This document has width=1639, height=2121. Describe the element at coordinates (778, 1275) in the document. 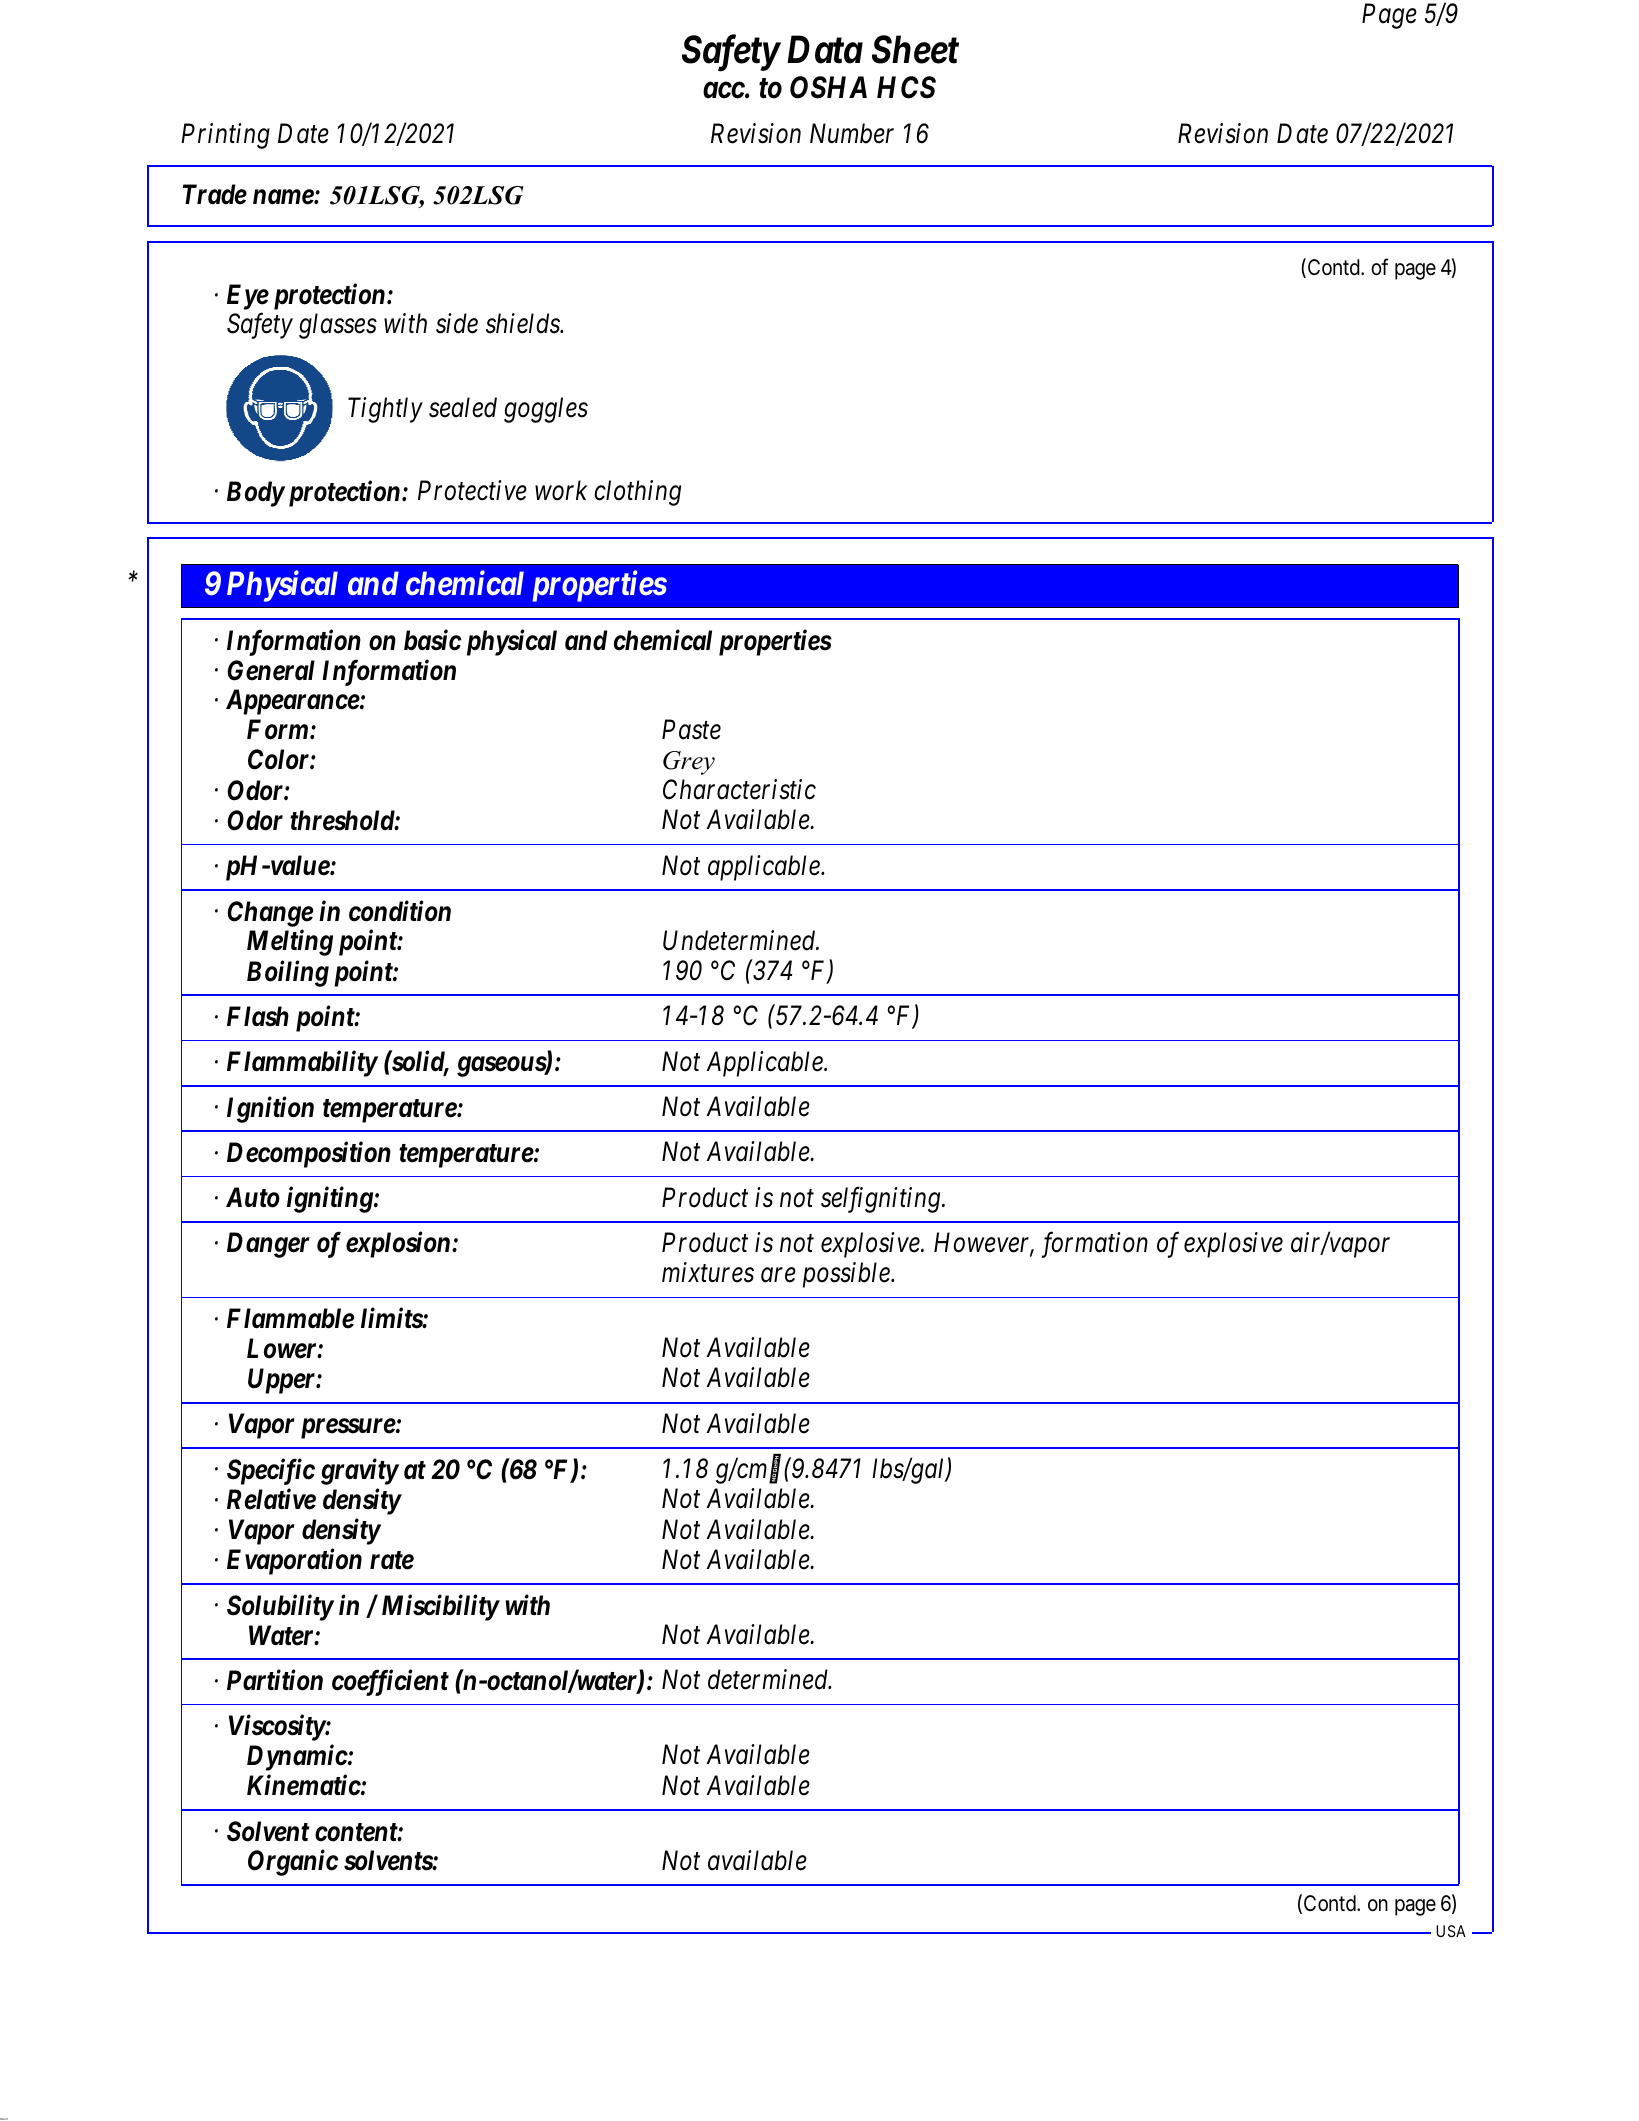

I see `are` at that location.
